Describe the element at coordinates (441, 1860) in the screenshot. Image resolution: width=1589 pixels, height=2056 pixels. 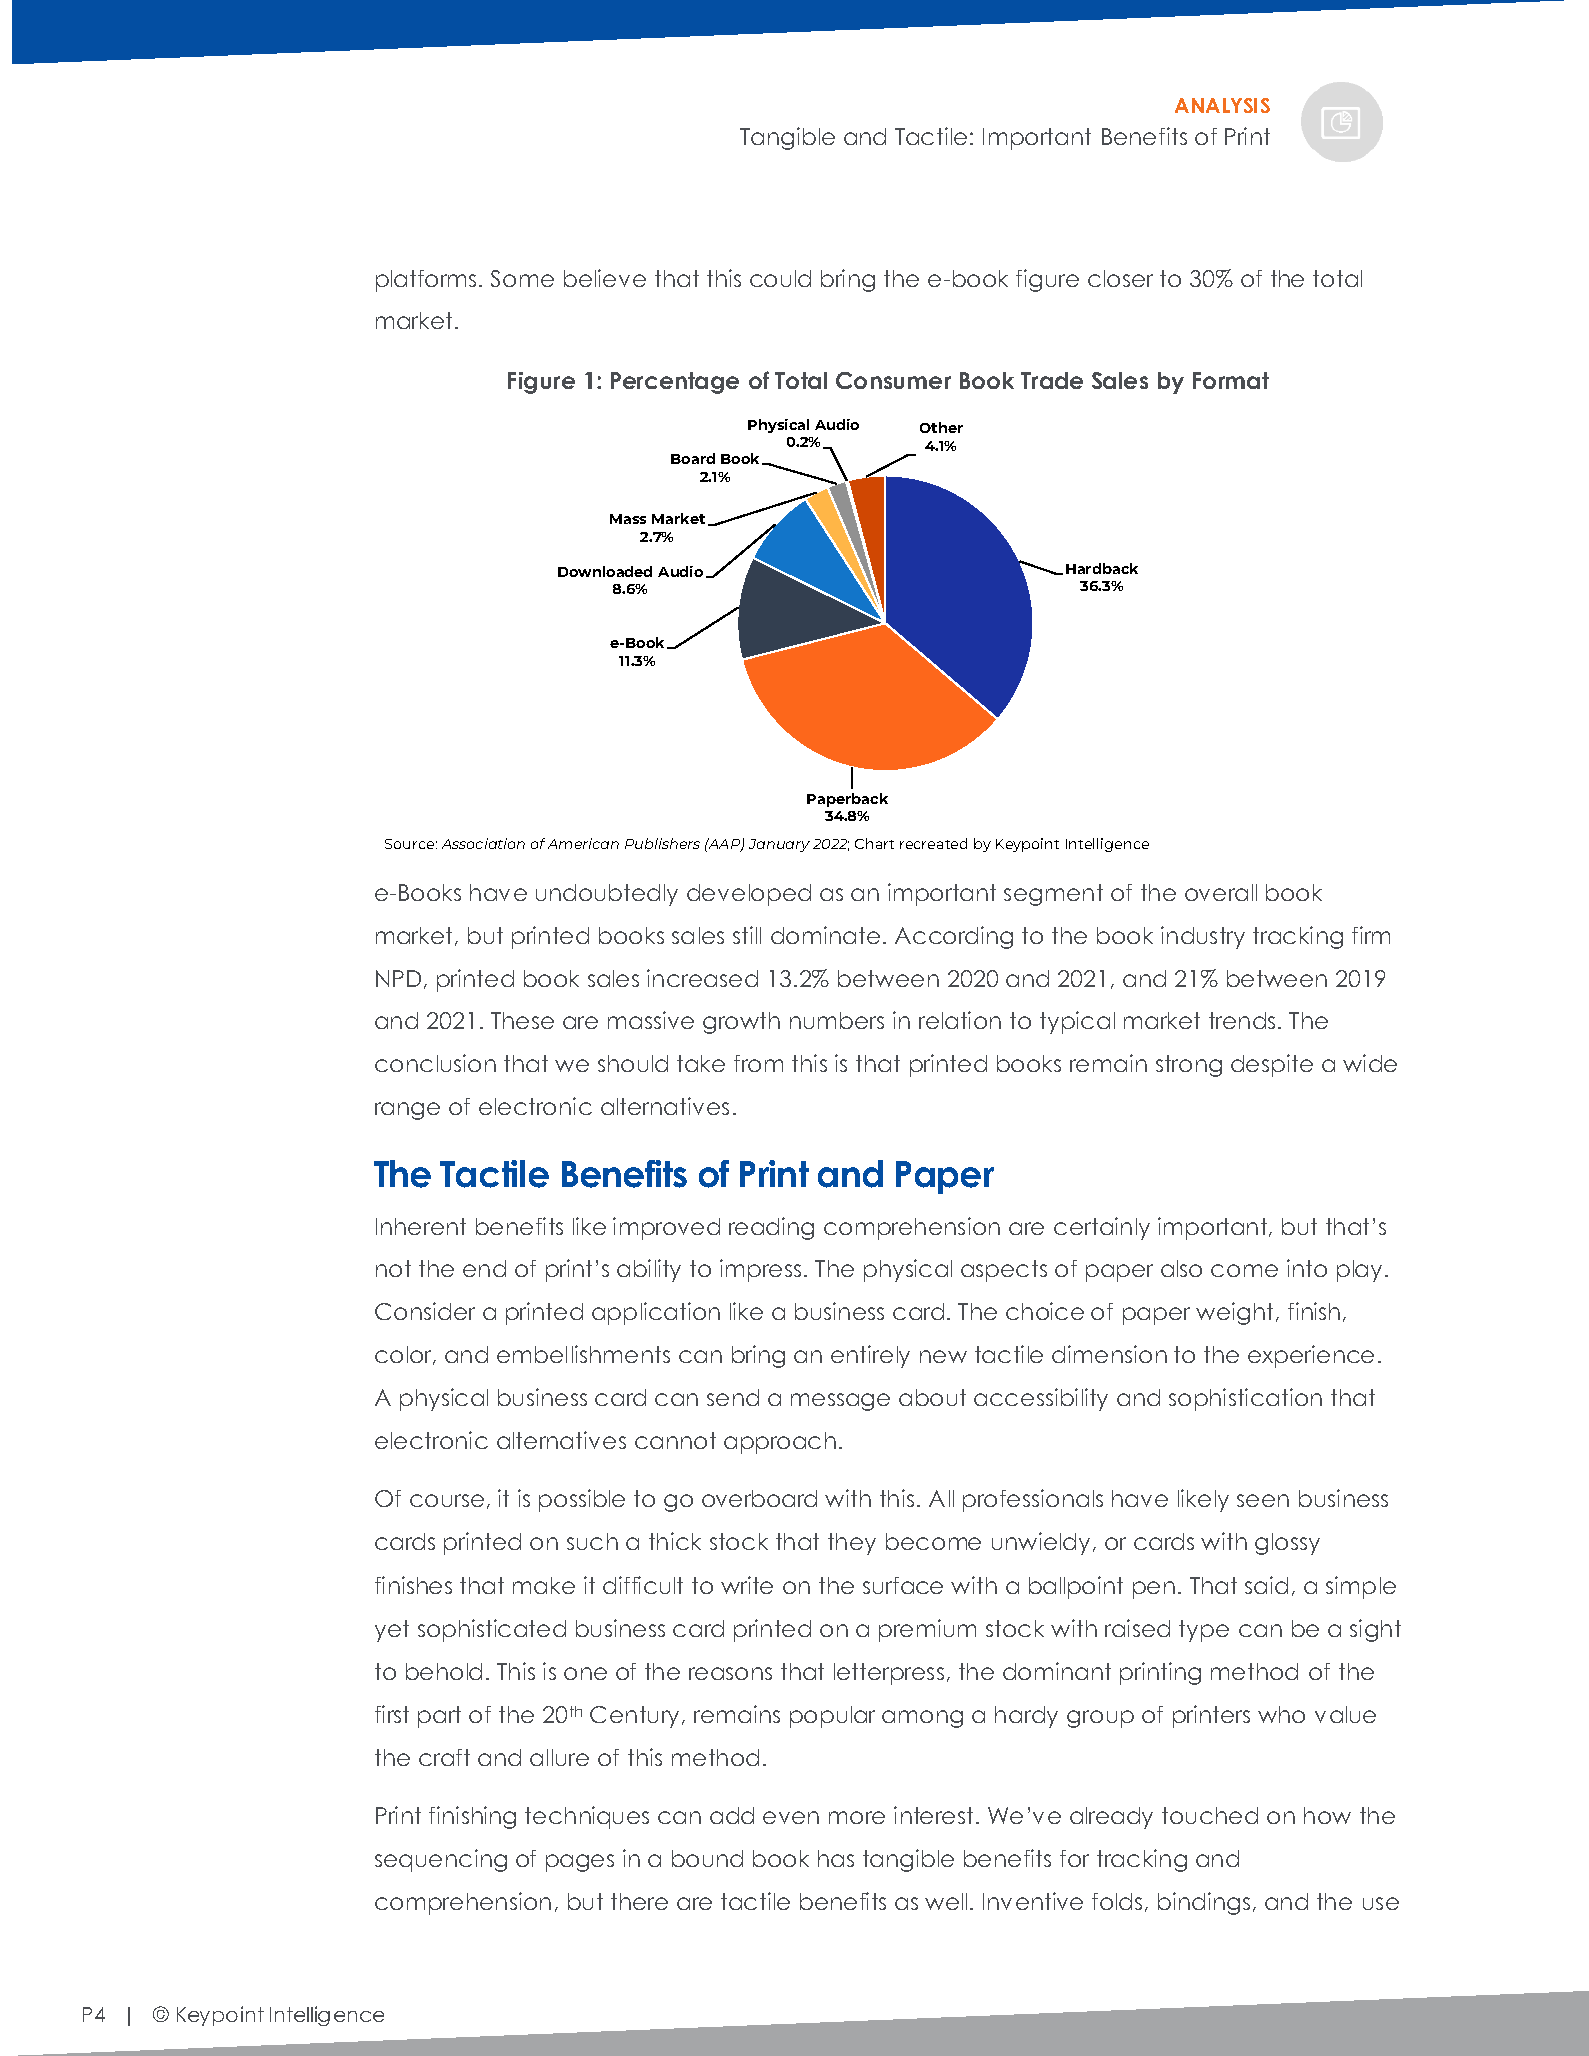
I see `sequencing` at that location.
